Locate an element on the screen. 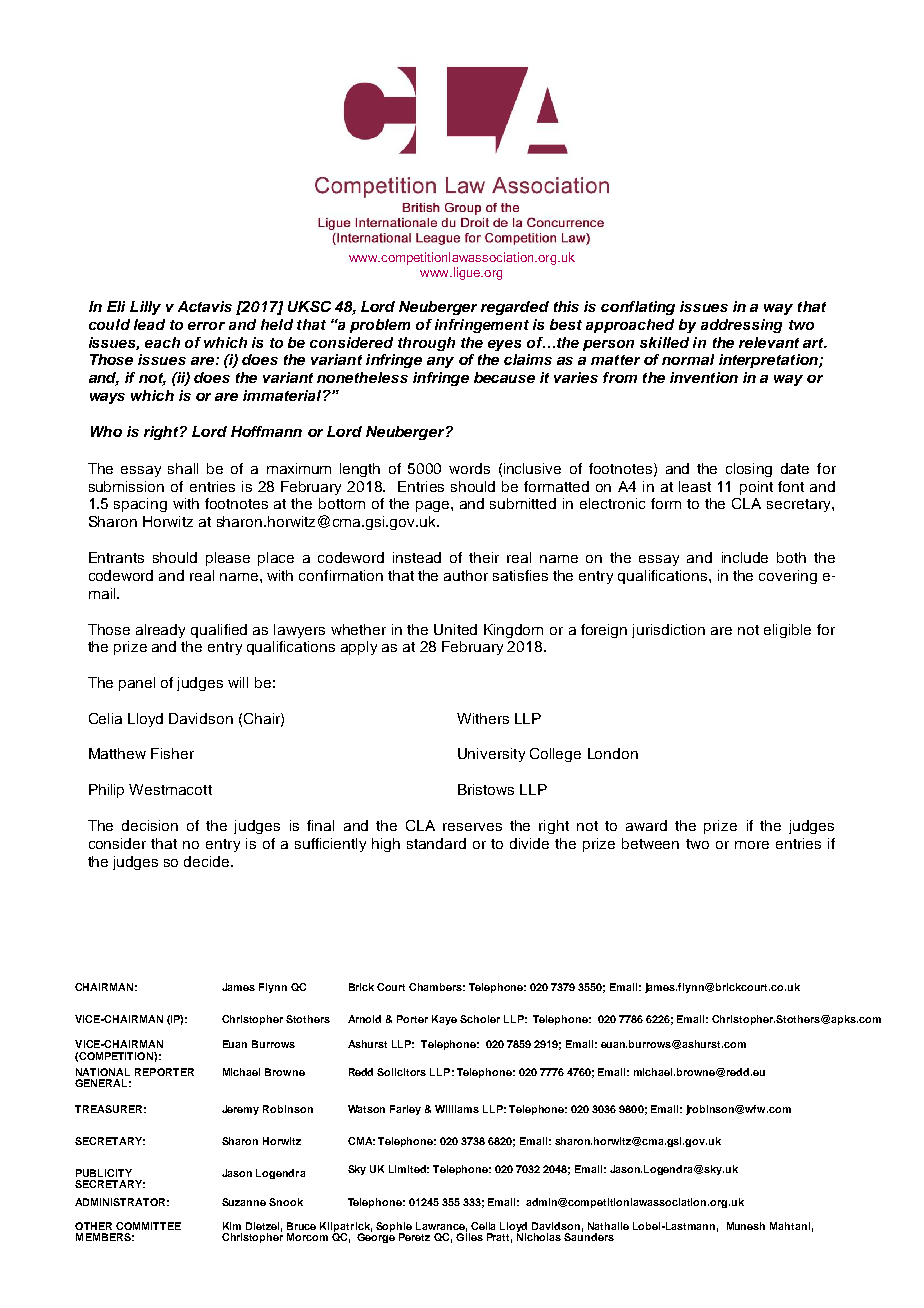  decide is located at coordinates (208, 861).
